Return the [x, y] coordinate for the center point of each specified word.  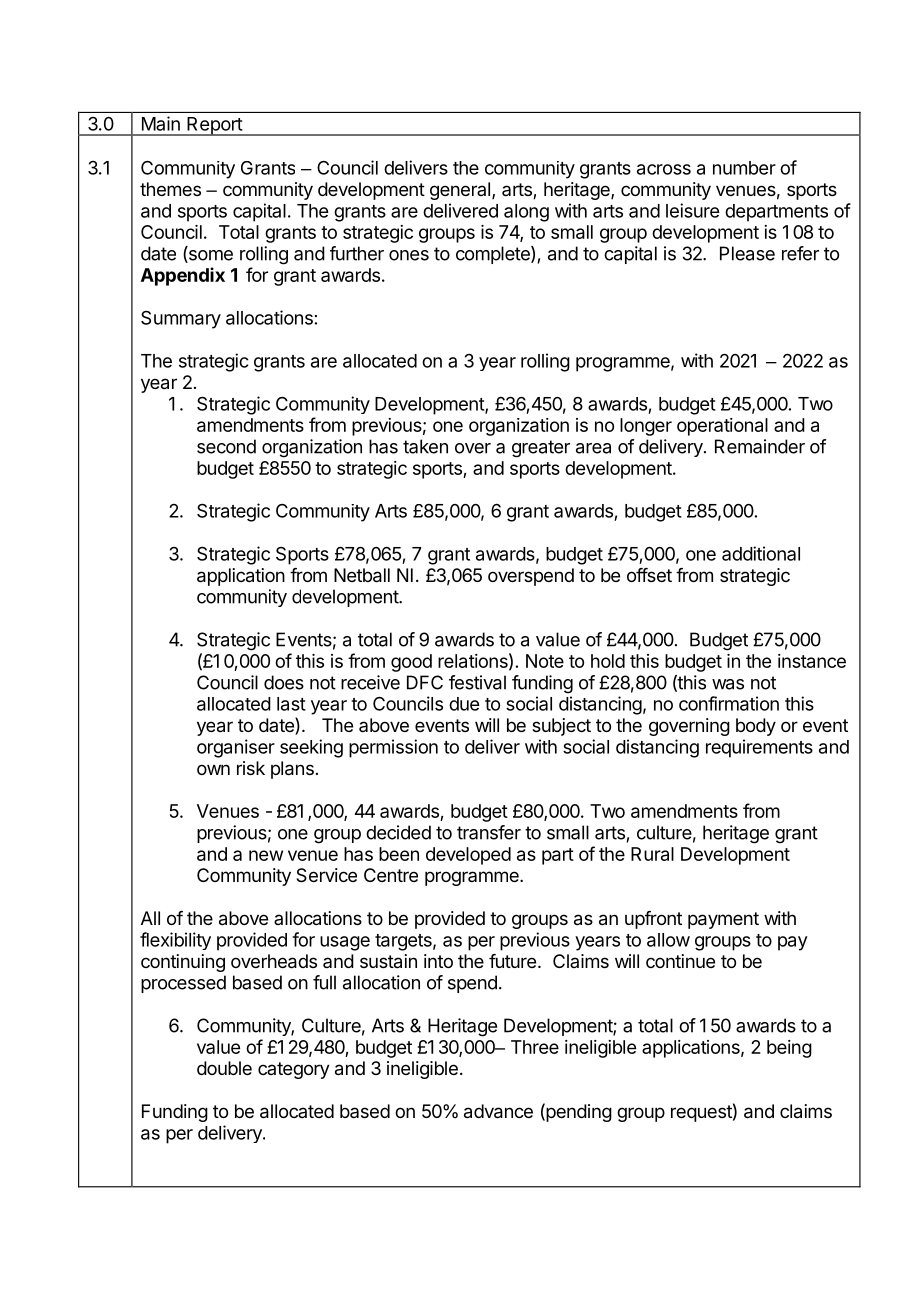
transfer [489, 832]
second [226, 446]
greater [541, 449]
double [224, 1068]
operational [722, 427]
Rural [652, 854]
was [728, 684]
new [266, 855]
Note [545, 661]
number [744, 168]
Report [214, 126]
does [284, 682]
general [460, 191]
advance [498, 1111]
